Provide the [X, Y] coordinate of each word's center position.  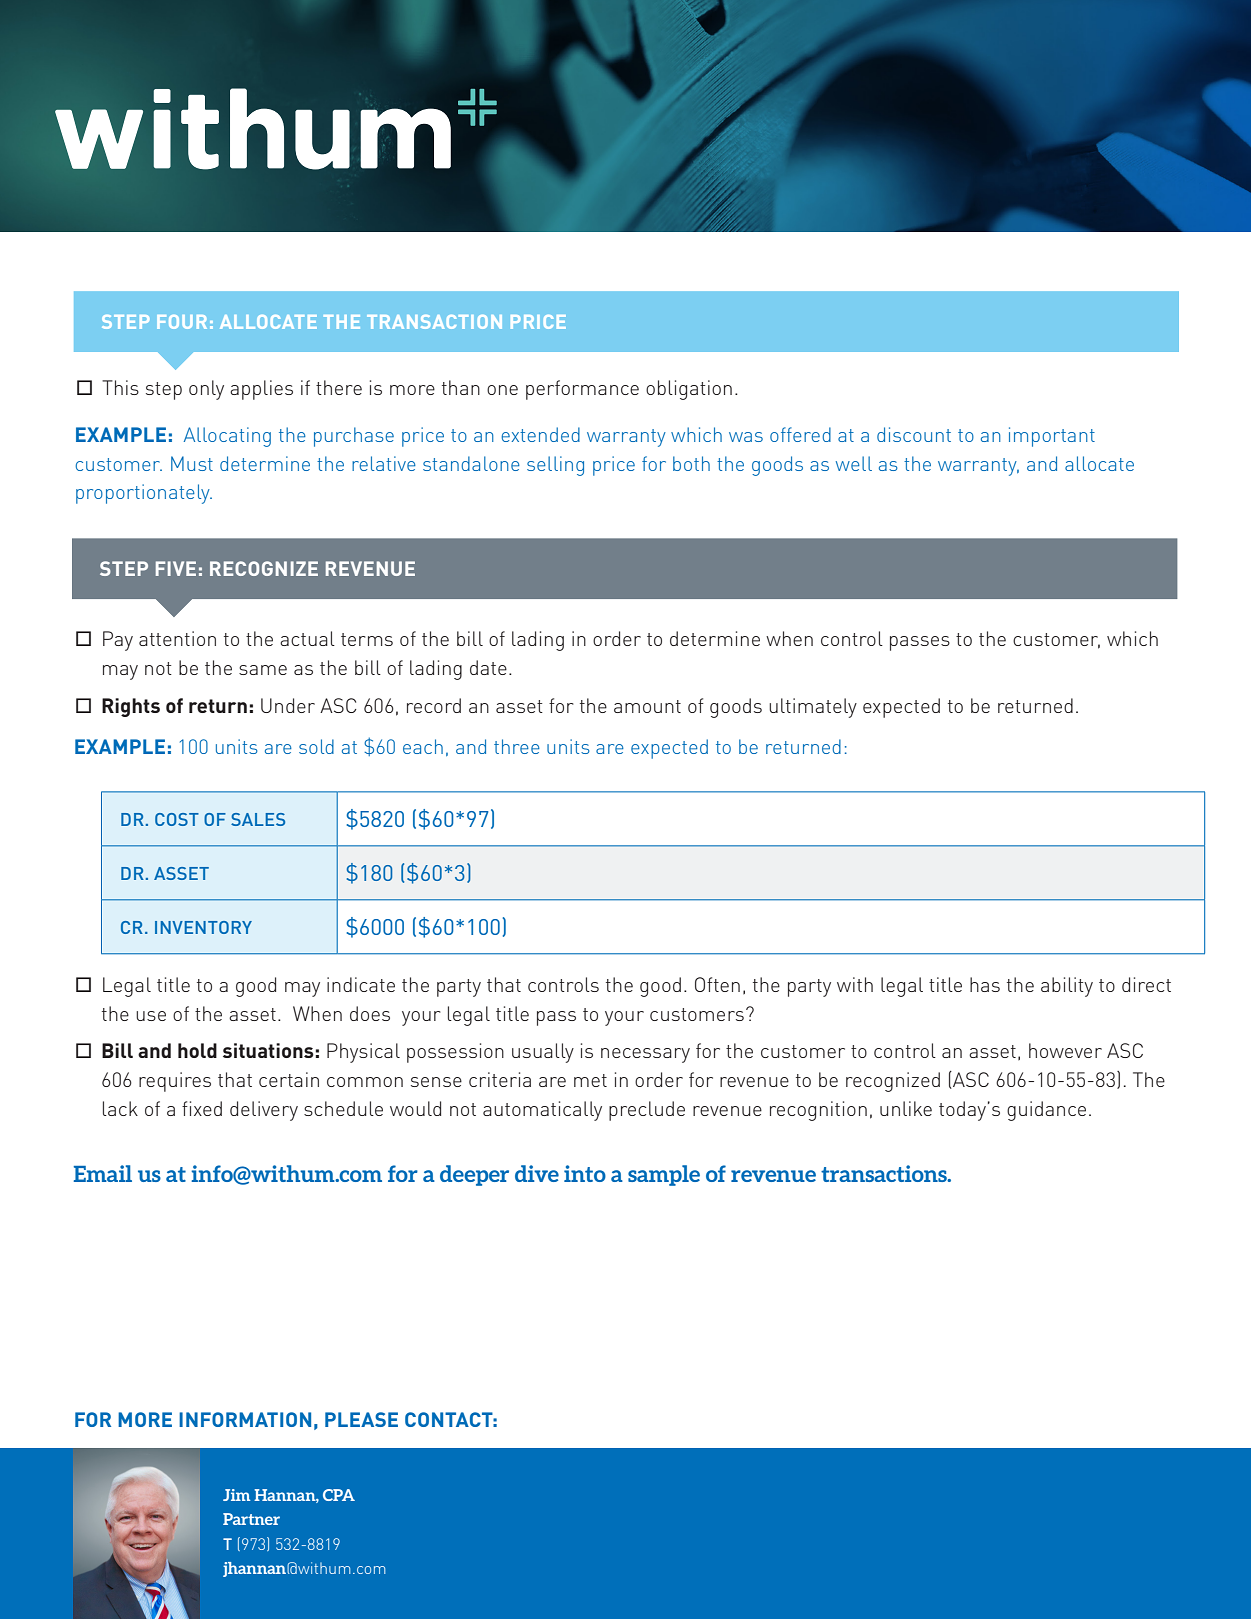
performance [582, 390]
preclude [647, 1111]
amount [647, 706]
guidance [1046, 1111]
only [206, 390]
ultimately [813, 708]
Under [288, 705]
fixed [202, 1108]
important [1052, 437]
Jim [237, 1495]
